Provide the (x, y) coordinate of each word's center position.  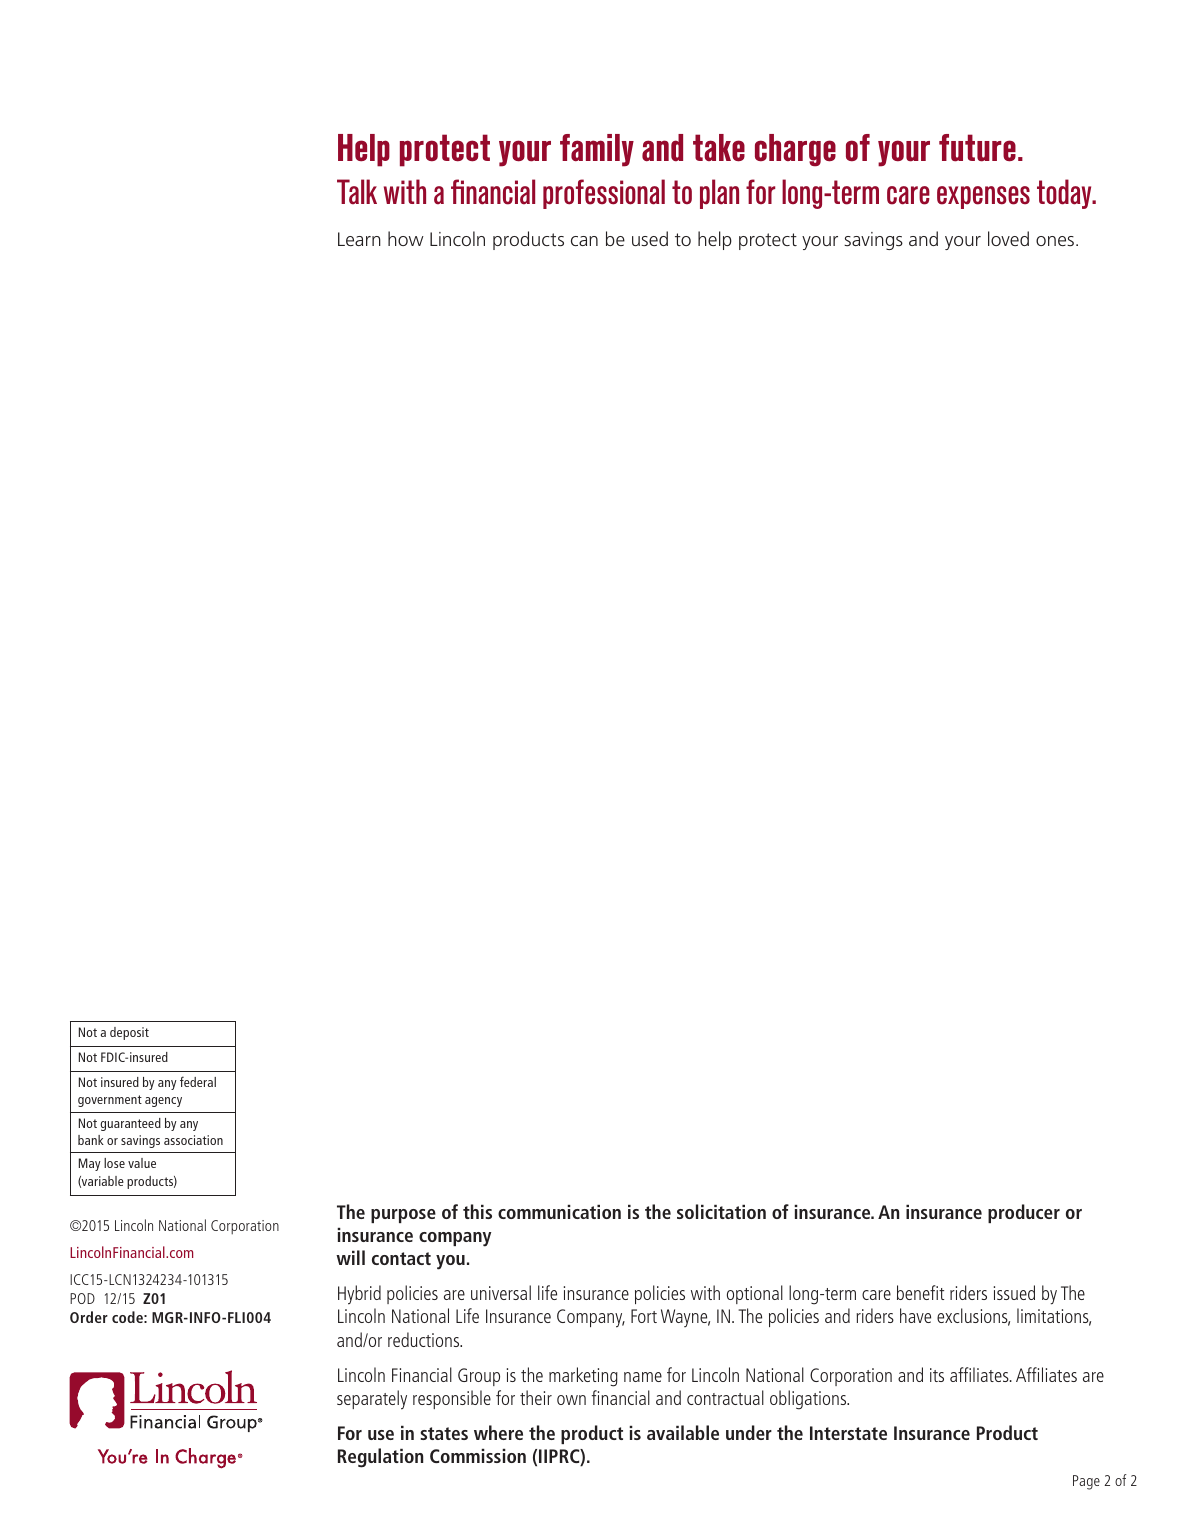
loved (1008, 238)
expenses (983, 197)
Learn (359, 239)
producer (1024, 1213)
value (142, 1163)
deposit (129, 1033)
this (477, 1211)
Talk (357, 192)
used (650, 238)
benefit (920, 1292)
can (584, 241)
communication (559, 1212)
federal (198, 1081)
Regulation (380, 1458)
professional (604, 194)
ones (1055, 241)
